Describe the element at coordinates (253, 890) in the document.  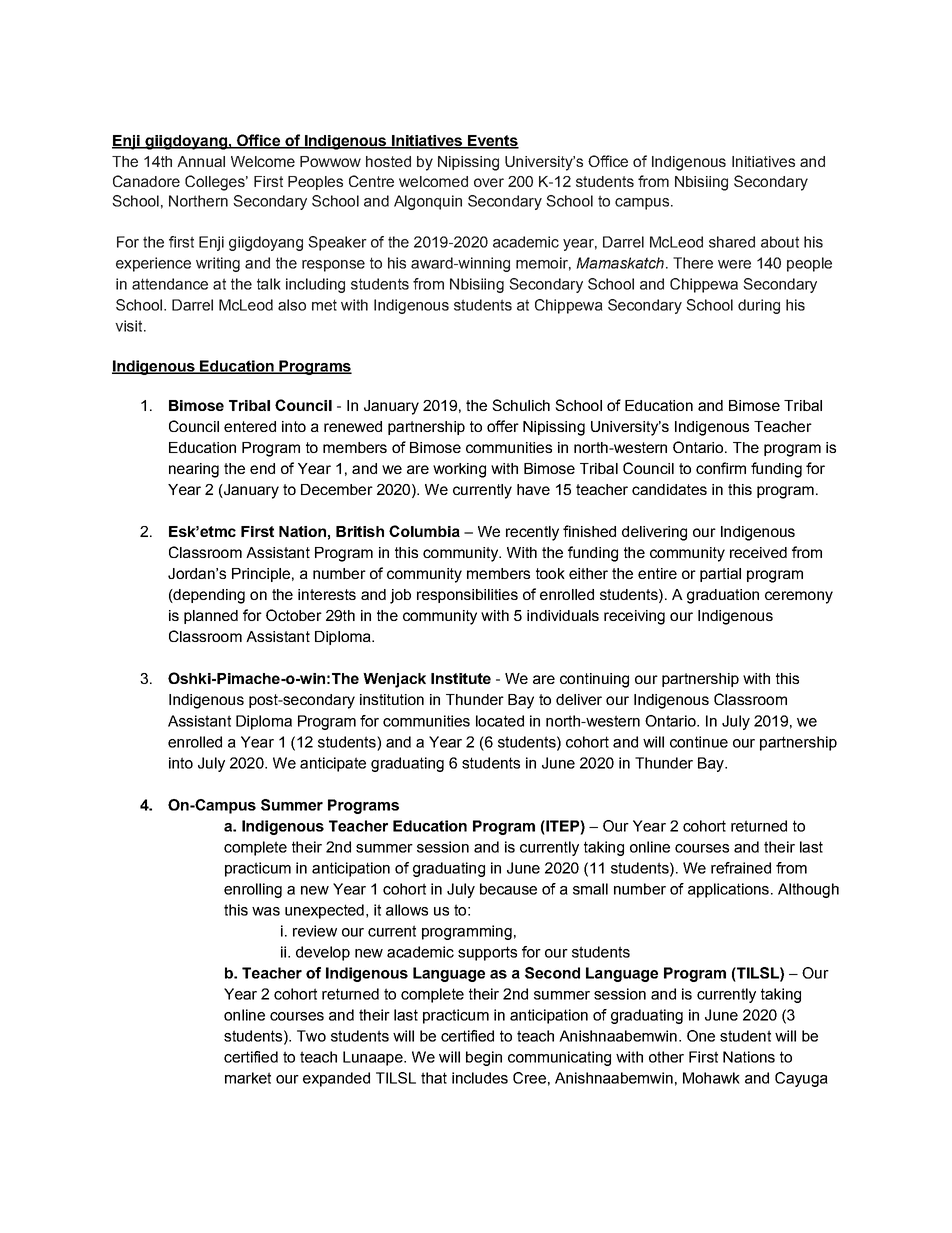
I see `enrolling` at that location.
